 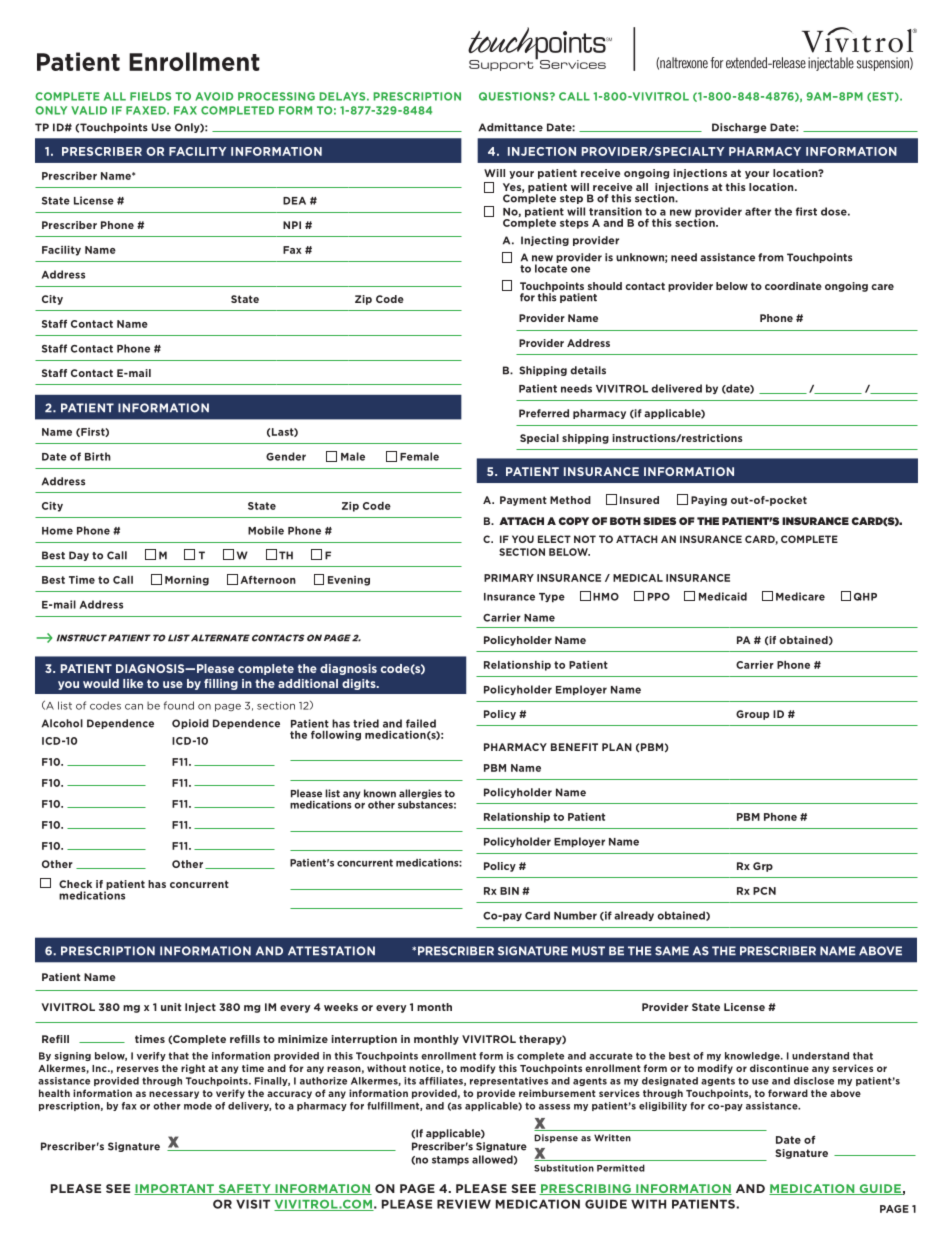 I want to click on like, so click(x=133, y=683).
